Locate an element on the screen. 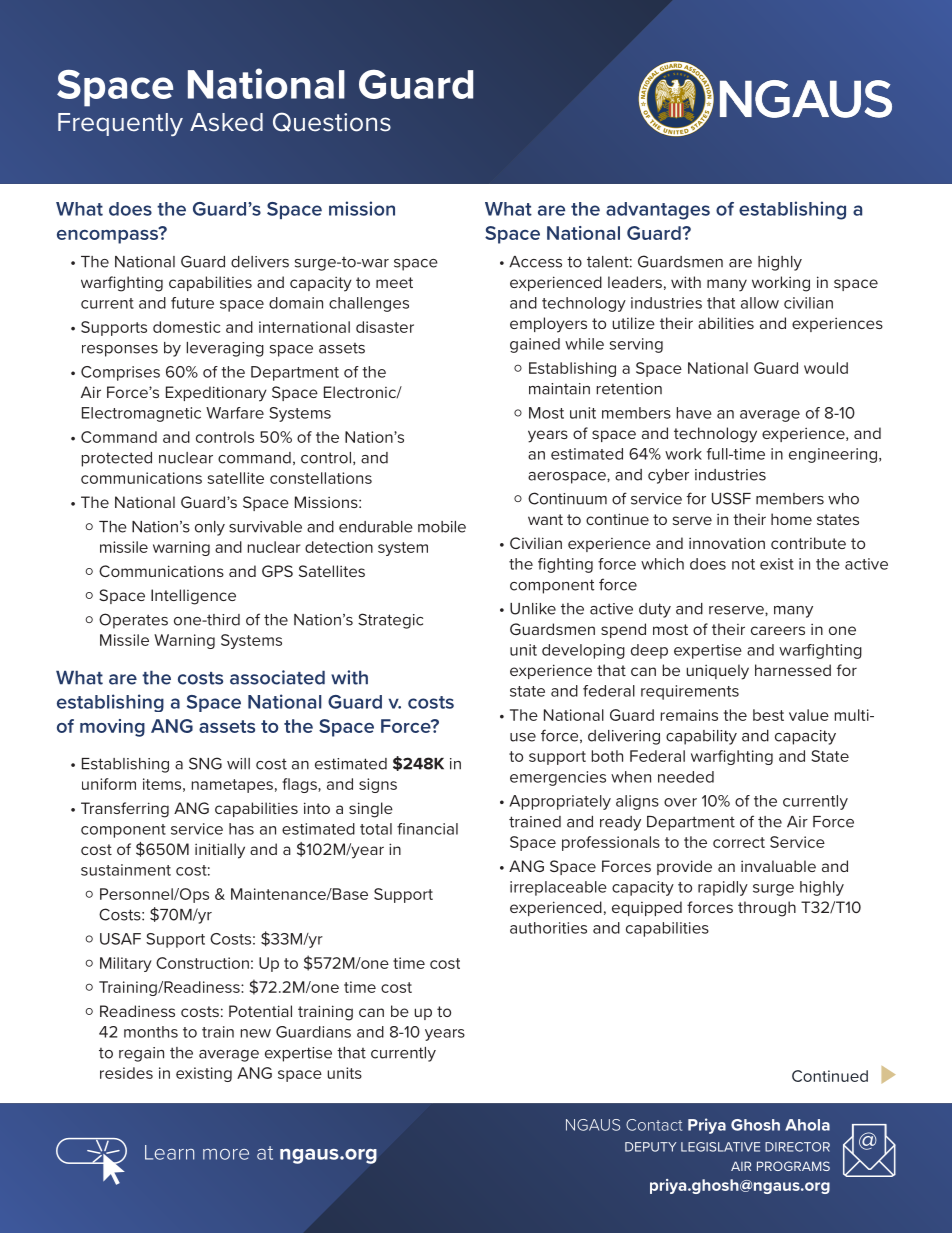 The height and width of the screenshot is (1233, 952). have is located at coordinates (694, 413).
